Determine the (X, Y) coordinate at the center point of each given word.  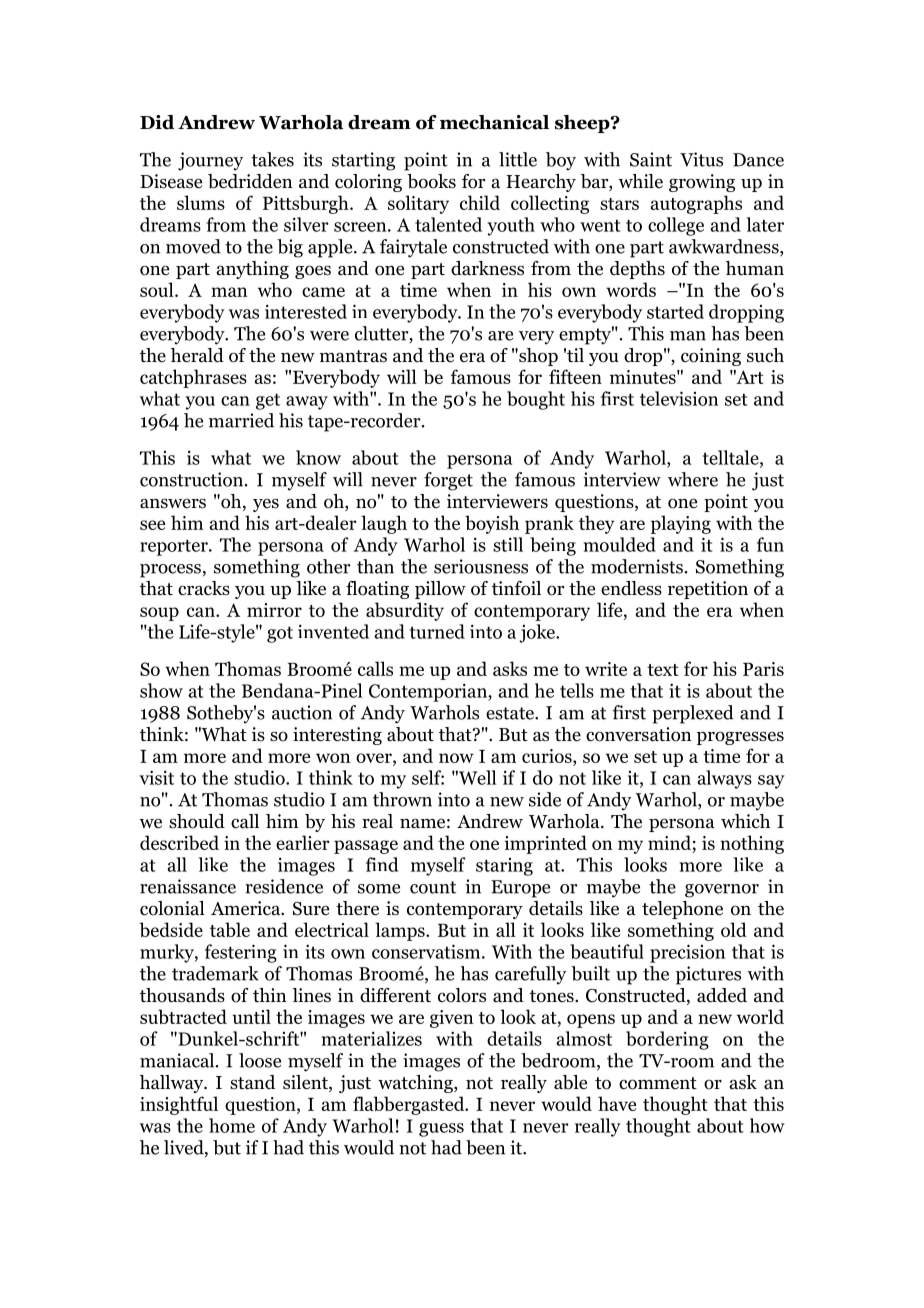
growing (702, 183)
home (232, 1125)
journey (210, 161)
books (431, 181)
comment (658, 1083)
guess (441, 1130)
